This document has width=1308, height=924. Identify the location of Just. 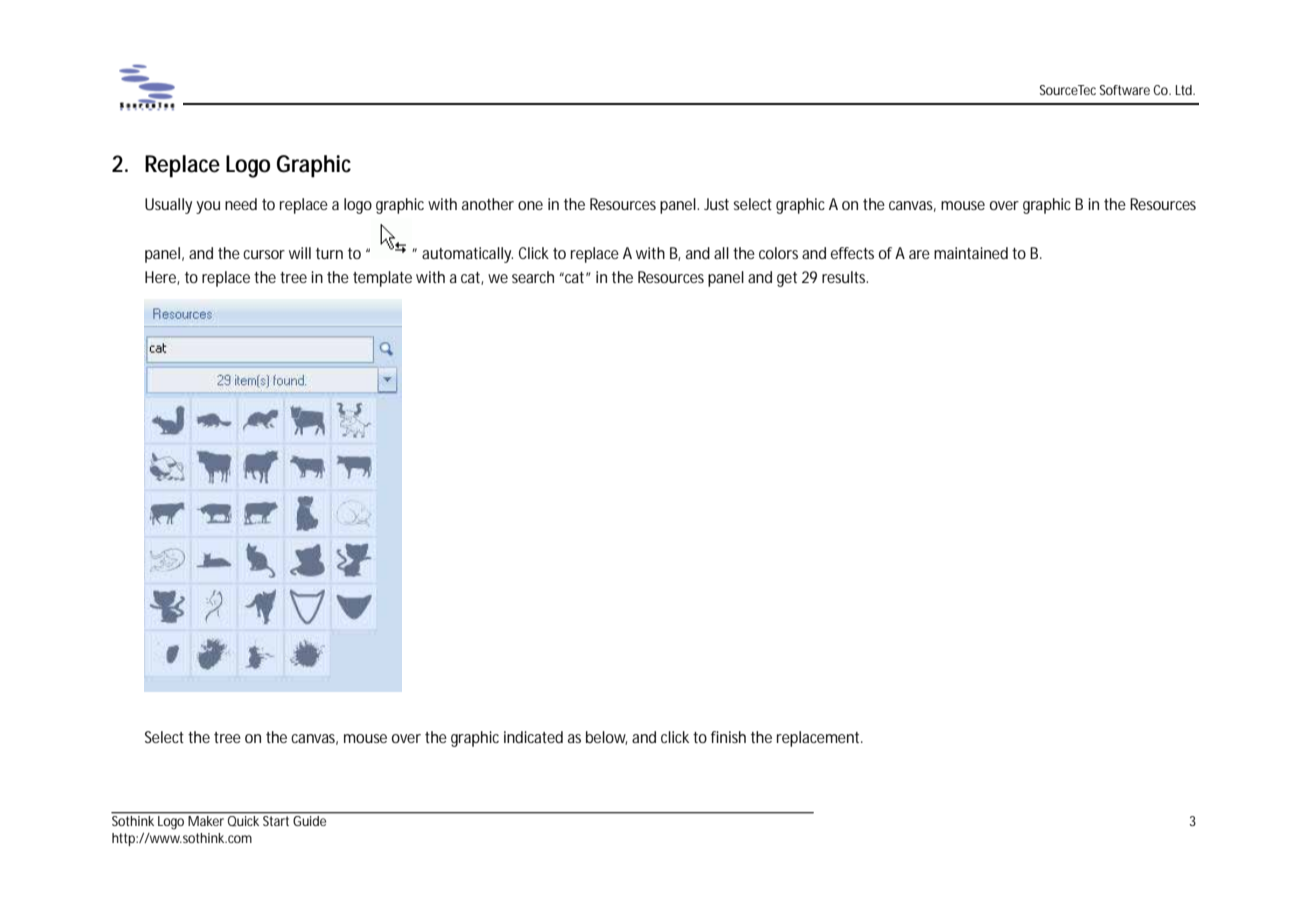
(716, 204).
